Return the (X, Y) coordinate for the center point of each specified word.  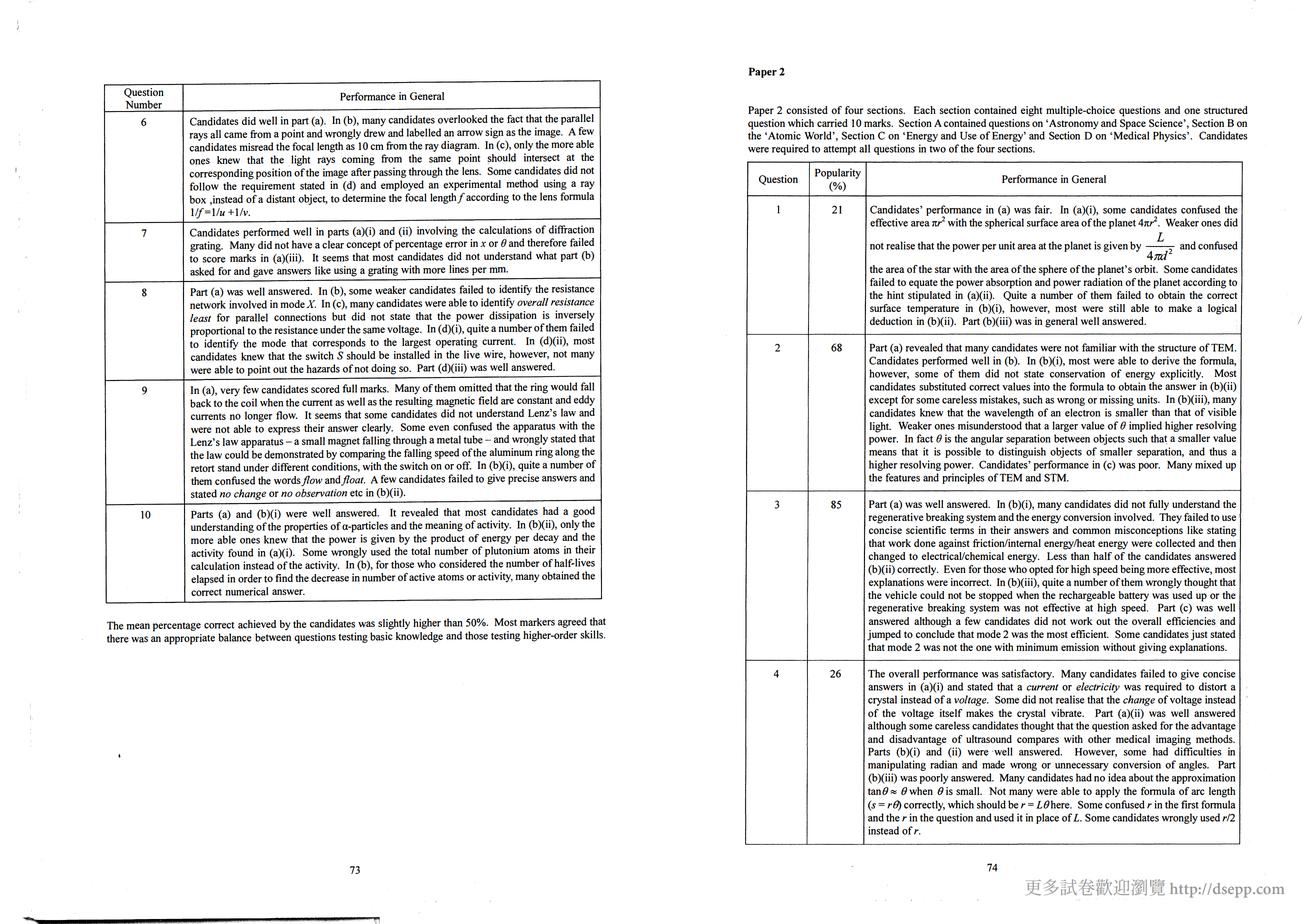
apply (1107, 792)
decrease (330, 576)
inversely (575, 315)
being (1132, 570)
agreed (572, 622)
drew (374, 131)
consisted (807, 110)
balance (235, 637)
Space (1133, 125)
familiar (1099, 347)
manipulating (897, 765)
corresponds (339, 343)
